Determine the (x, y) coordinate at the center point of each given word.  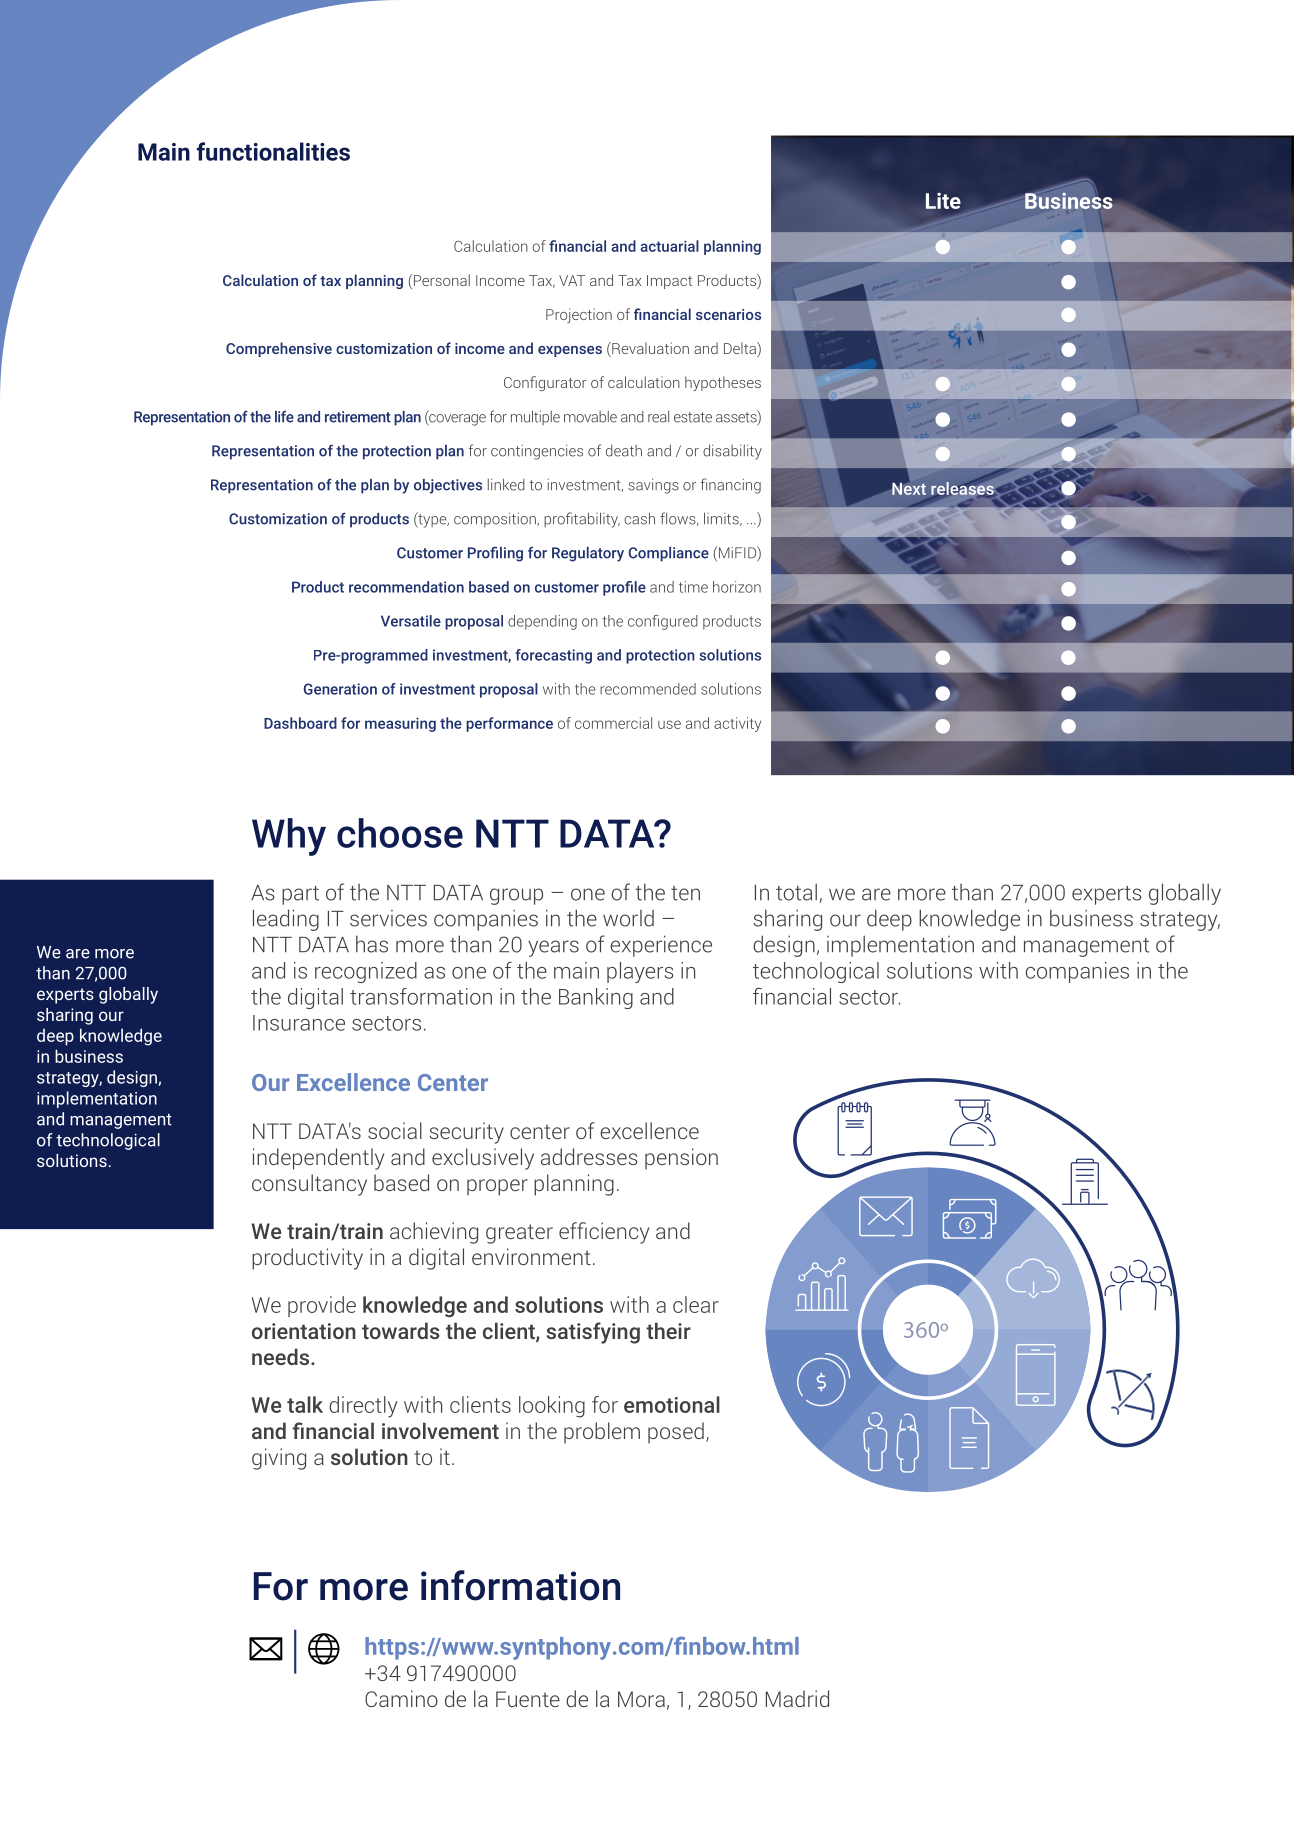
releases (962, 488)
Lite (943, 201)
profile (624, 588)
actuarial (669, 246)
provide (322, 1306)
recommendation (406, 587)
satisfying (593, 1333)
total (796, 892)
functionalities (273, 151)
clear (696, 1304)
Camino (401, 1698)
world (628, 918)
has (372, 944)
